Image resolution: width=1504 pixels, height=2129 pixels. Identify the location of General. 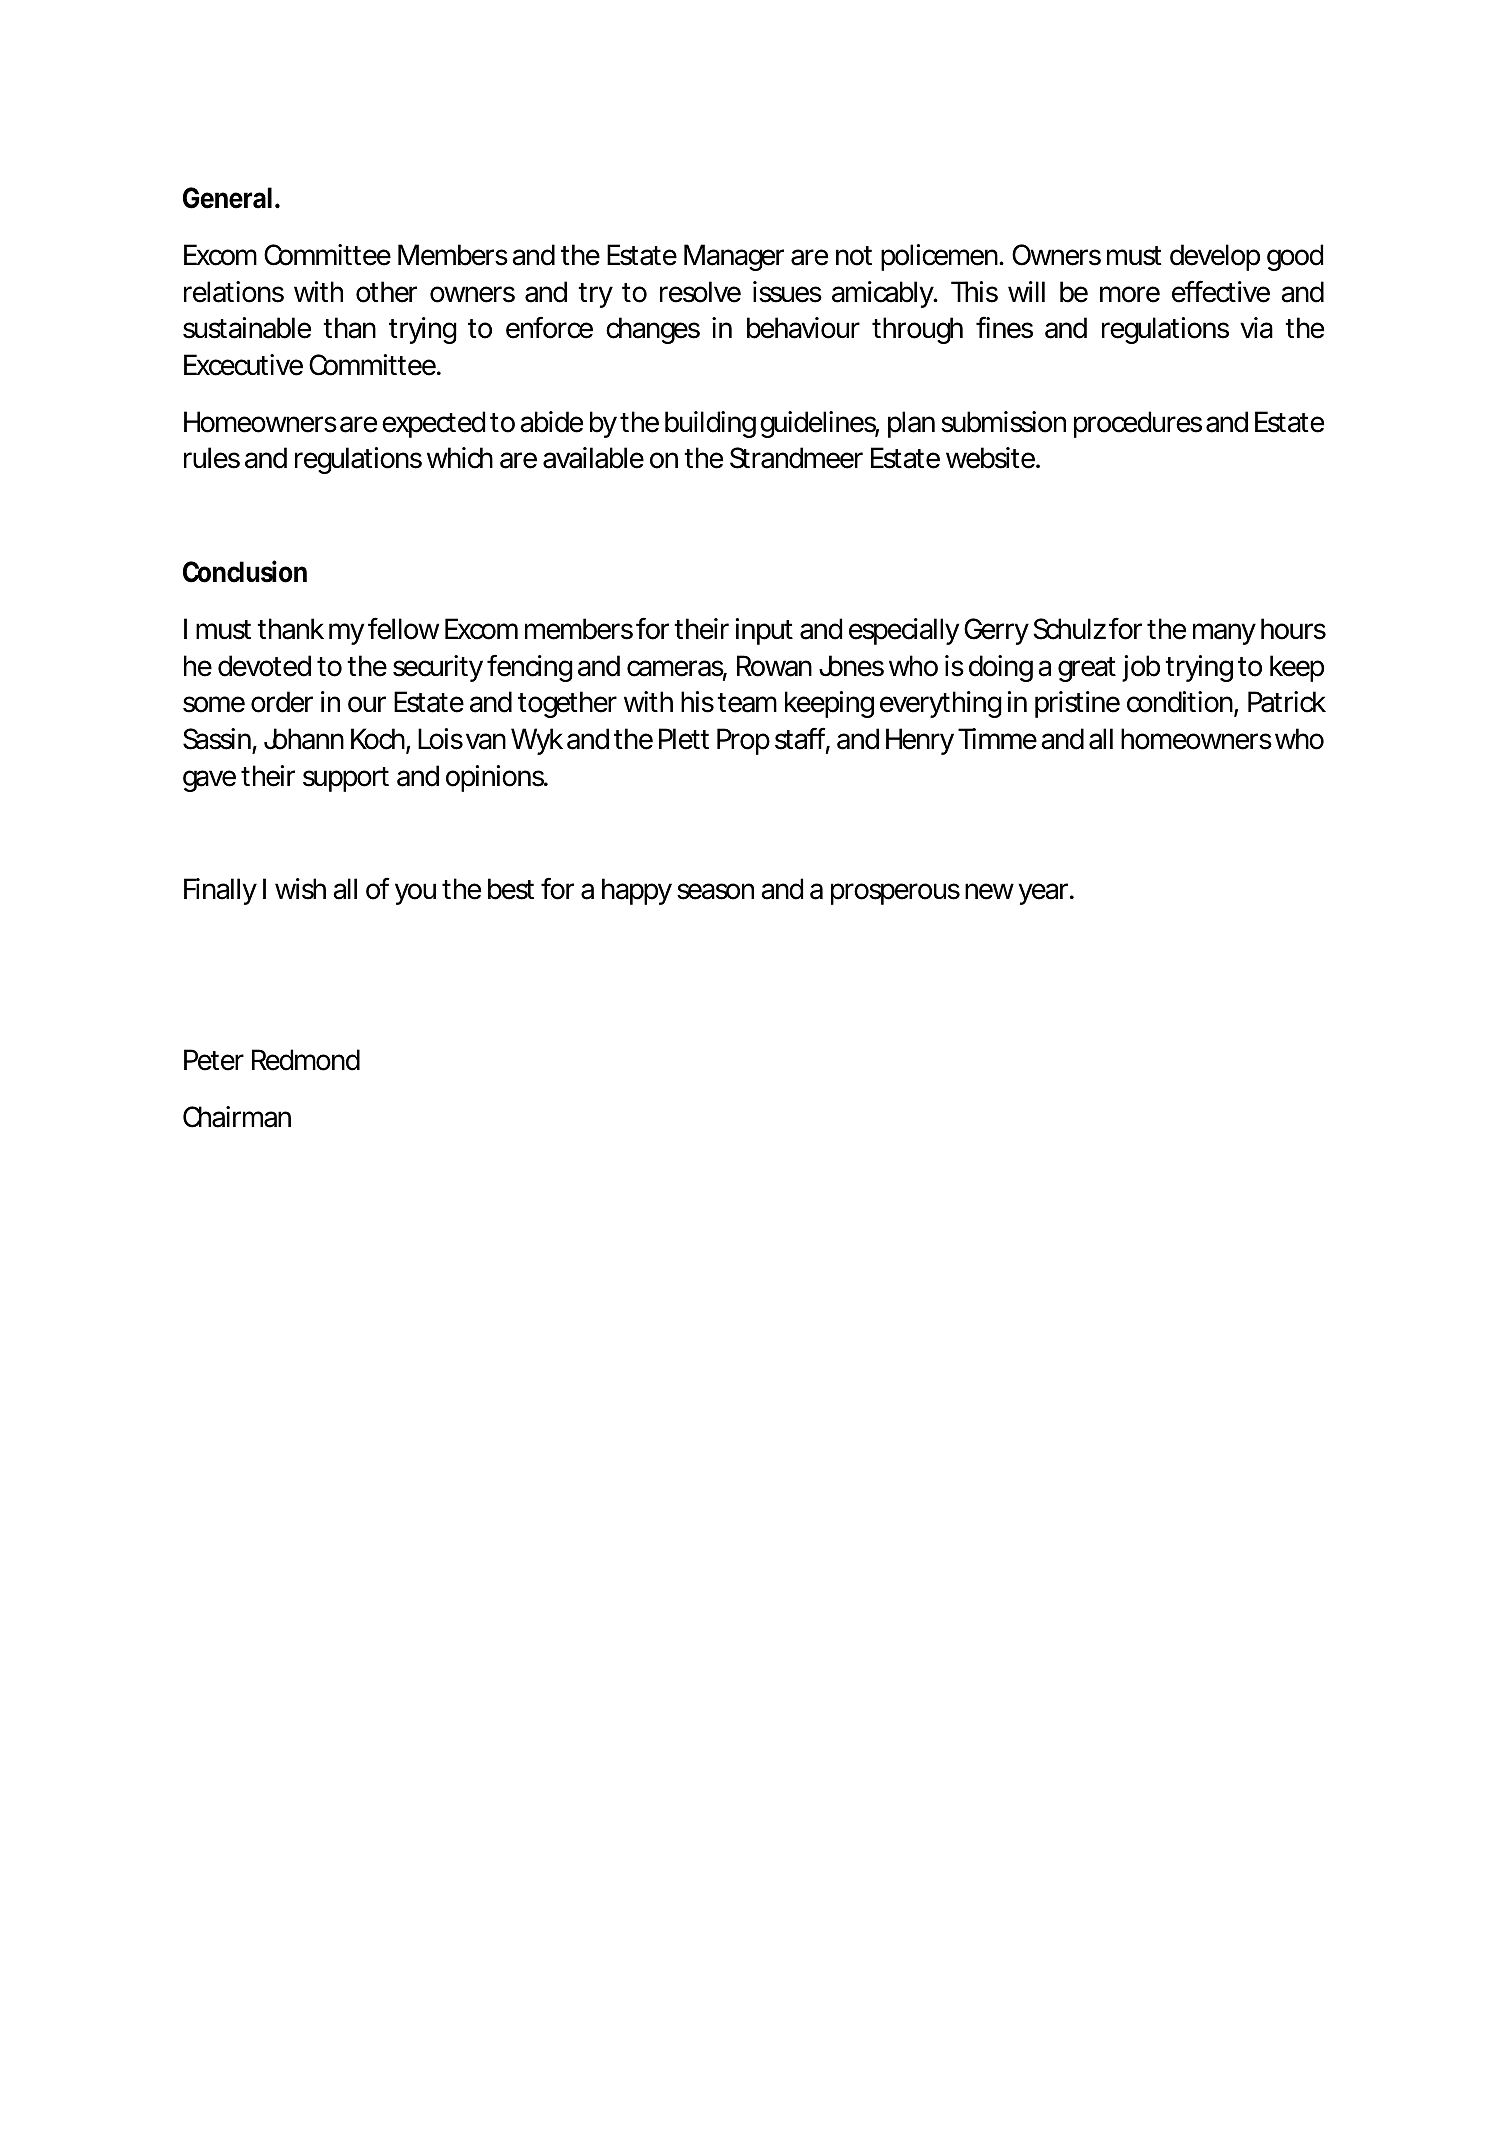
(227, 198).
